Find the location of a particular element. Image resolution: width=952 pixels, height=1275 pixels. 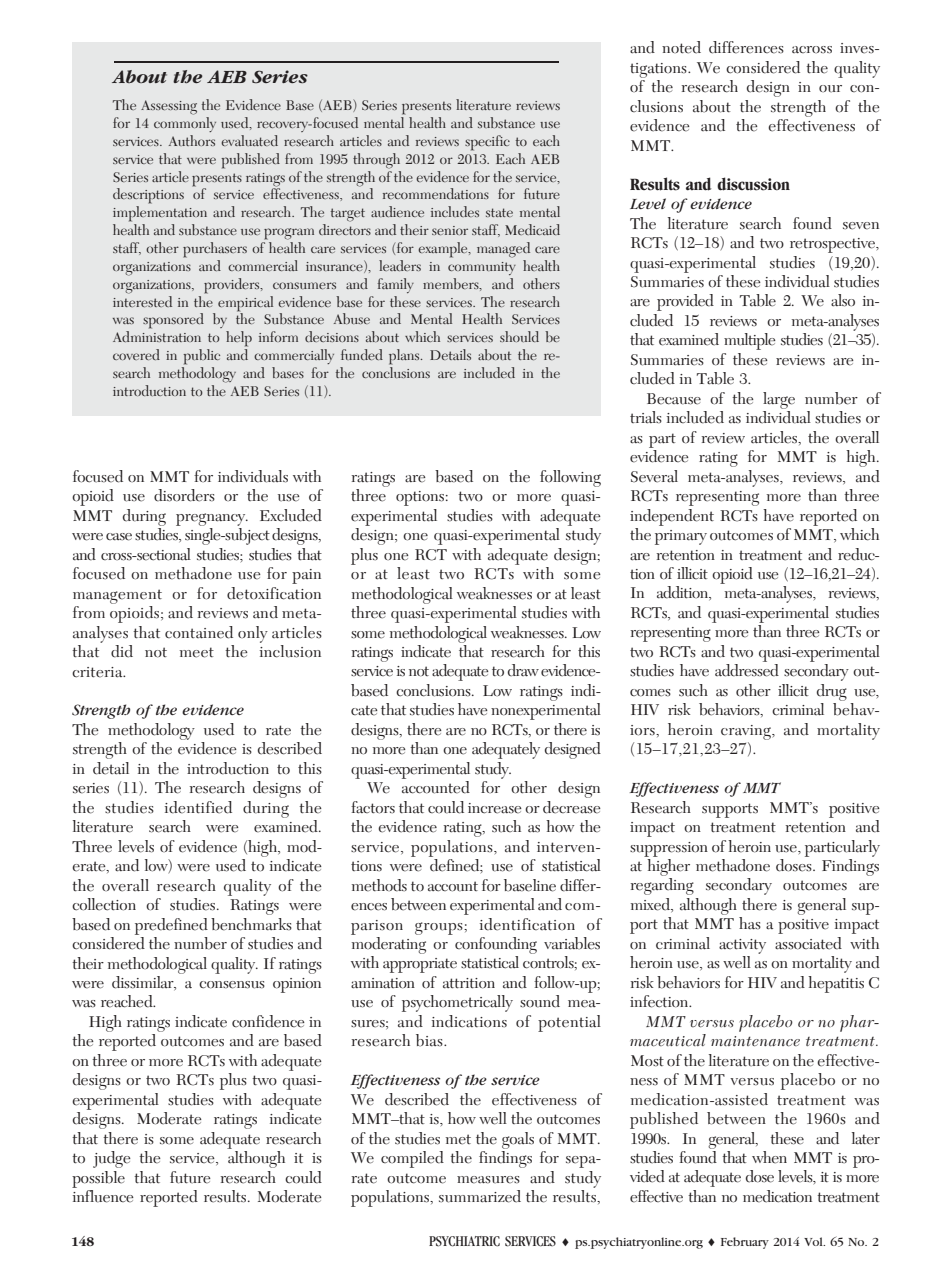

benchmarks is located at coordinates (251, 924).
